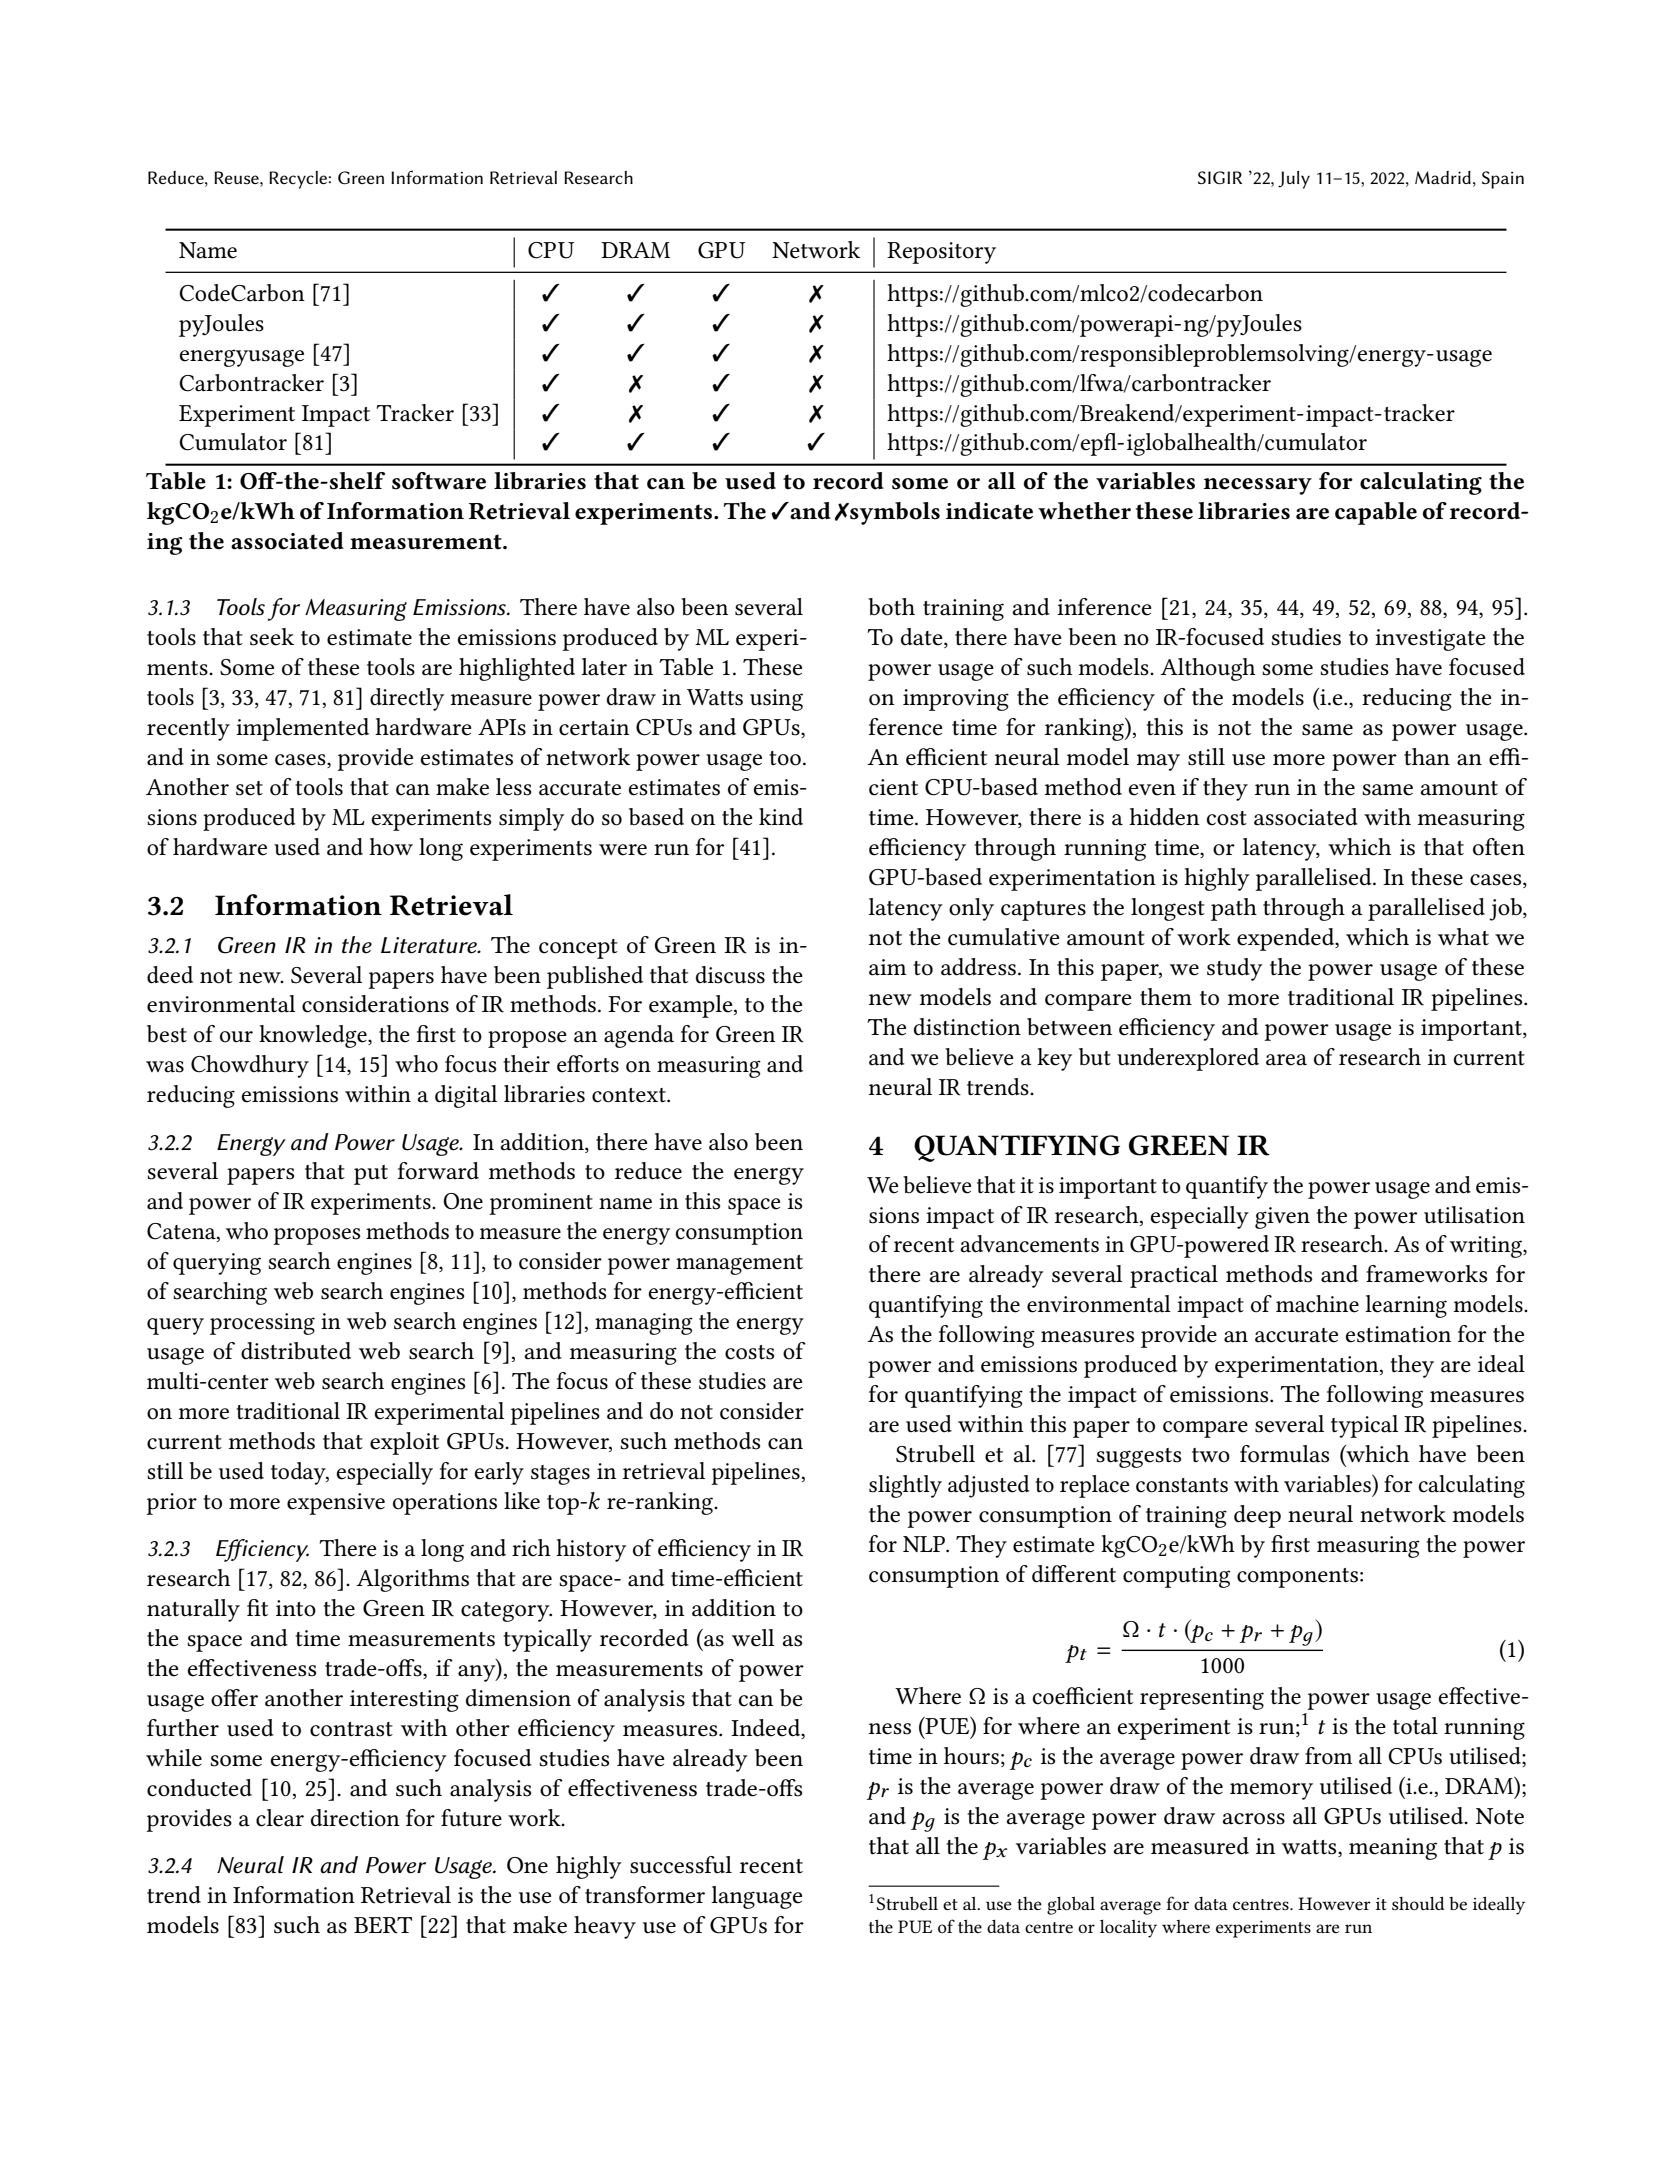 The height and width of the screenshot is (2164, 1672). What do you see at coordinates (355, 1818) in the screenshot?
I see `direction` at bounding box center [355, 1818].
